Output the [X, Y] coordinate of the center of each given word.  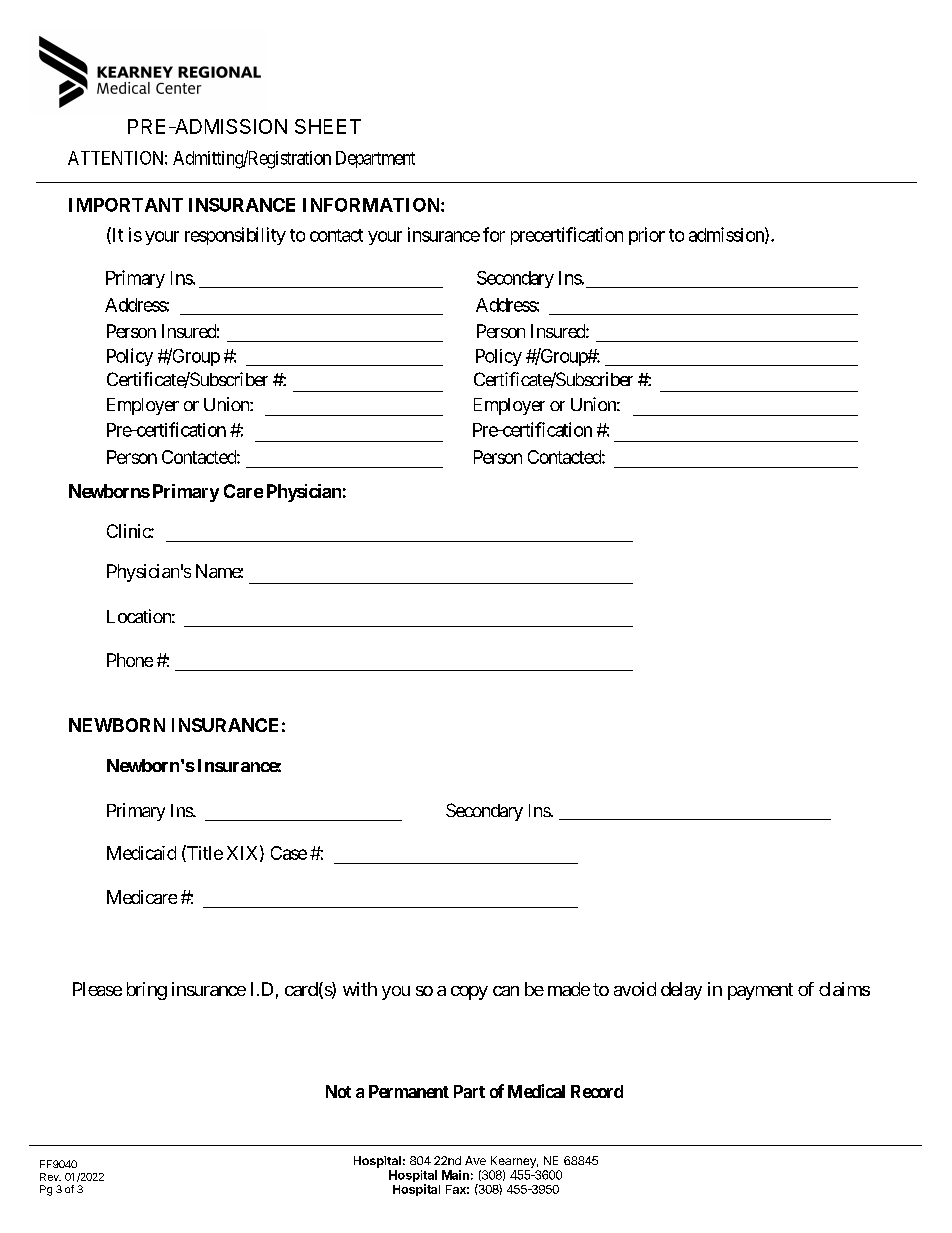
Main [455, 1175]
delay [681, 991]
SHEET [328, 126]
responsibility [235, 236]
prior [647, 236]
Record [597, 1091]
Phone [130, 660]
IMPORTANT [126, 205]
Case [289, 853]
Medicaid [141, 853]
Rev [50, 1177]
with [360, 989]
